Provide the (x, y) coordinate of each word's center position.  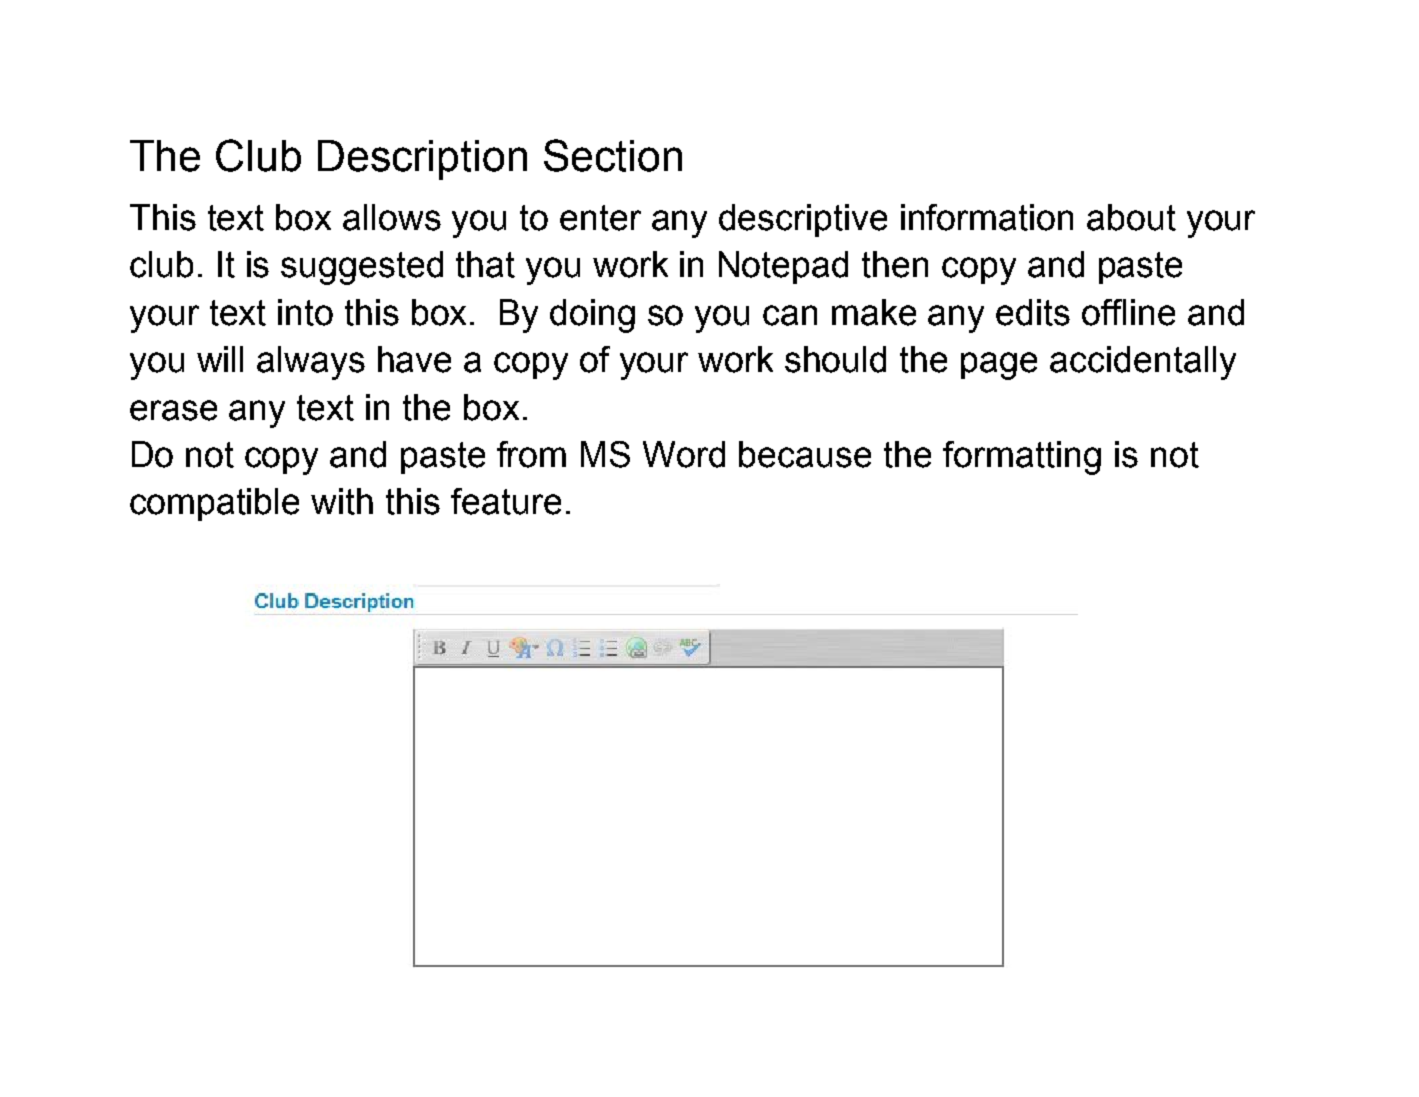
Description (422, 160)
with (342, 501)
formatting (1022, 458)
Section (613, 155)
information (987, 217)
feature (506, 501)
